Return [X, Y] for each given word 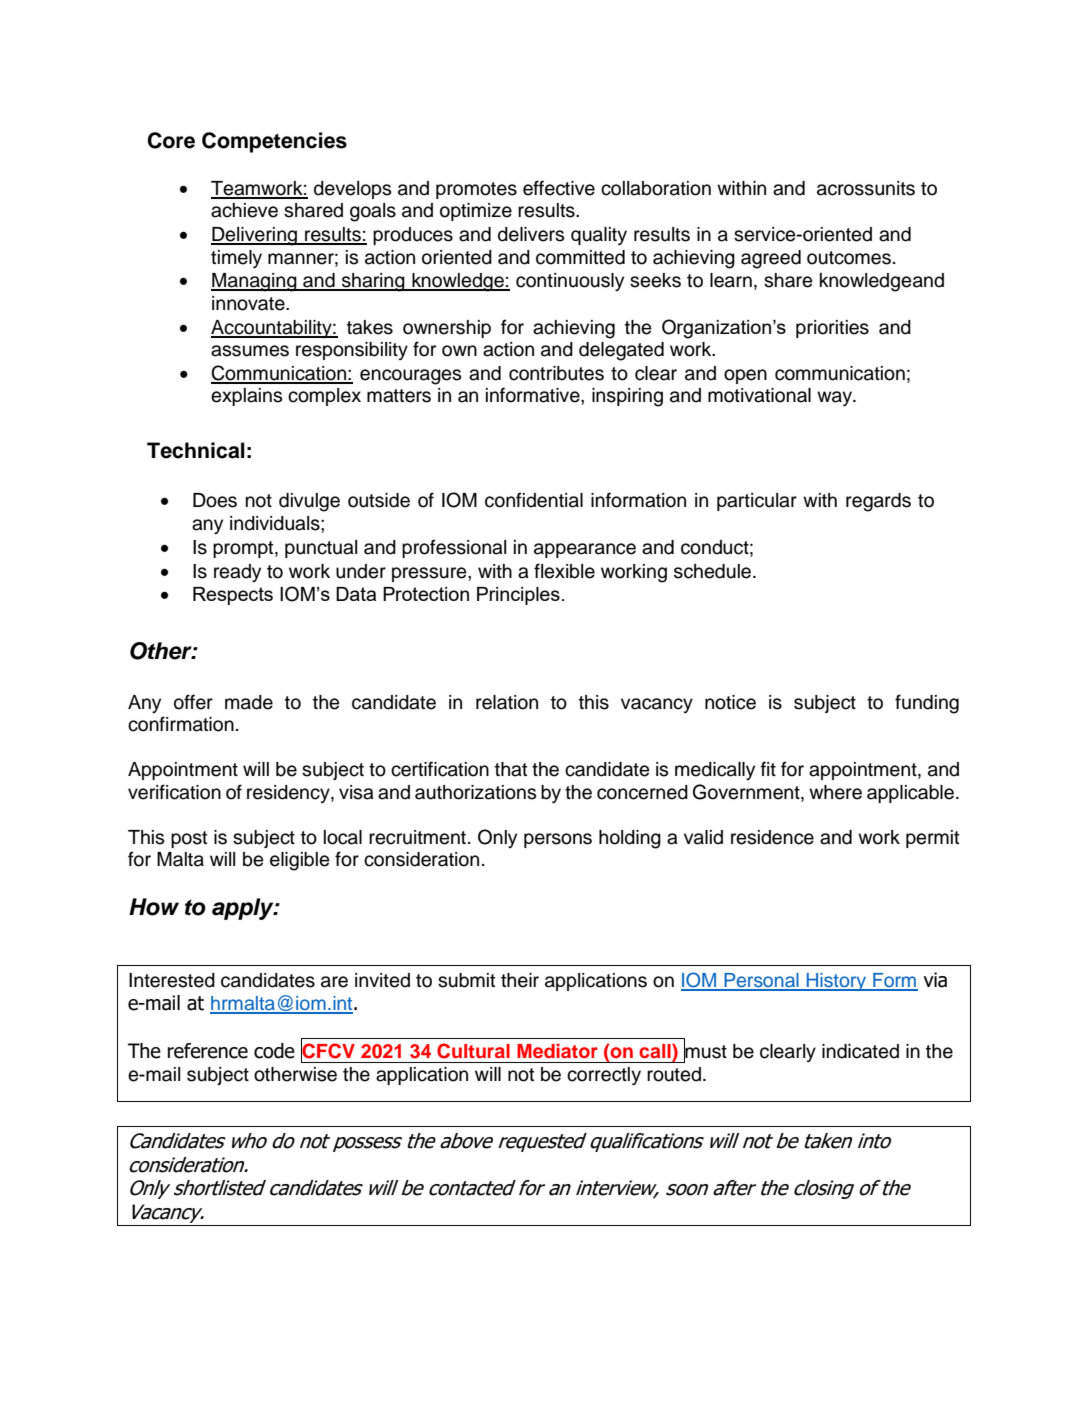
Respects [233, 596]
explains [246, 397]
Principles [518, 596]
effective [559, 188]
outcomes [849, 258]
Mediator [557, 1051]
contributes [556, 373]
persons [558, 840]
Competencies [274, 142]
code [274, 1051]
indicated [860, 1051]
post [189, 839]
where [835, 792]
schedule [714, 571]
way [835, 398]
